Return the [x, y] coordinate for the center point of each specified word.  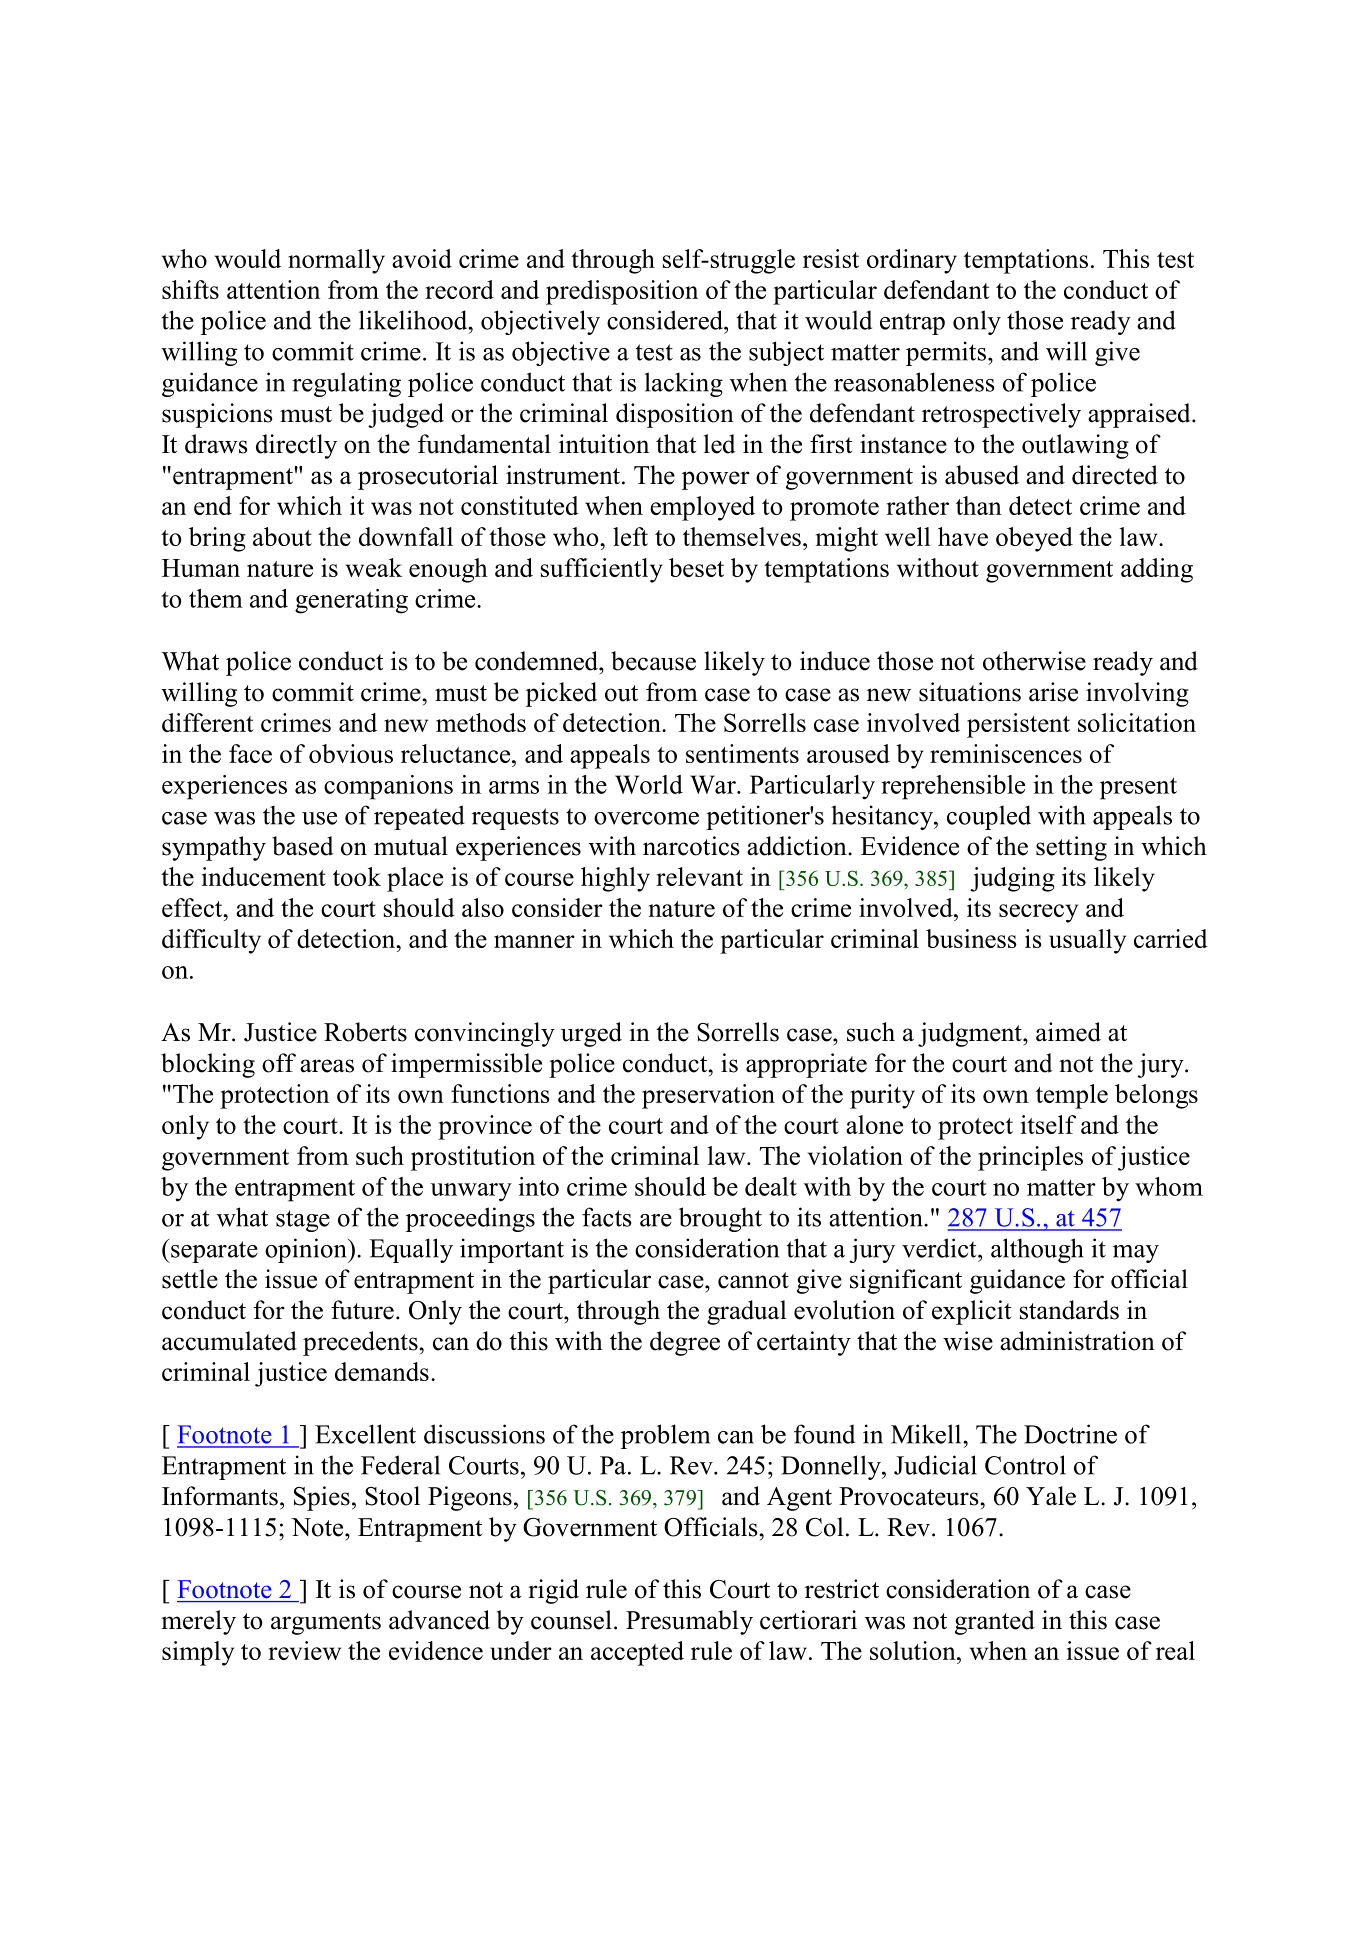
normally [336, 261]
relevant [699, 876]
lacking [684, 384]
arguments [326, 1624]
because [653, 661]
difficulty [211, 941]
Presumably [689, 1622]
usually [1087, 941]
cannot [753, 1280]
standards [1069, 1310]
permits [946, 353]
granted [995, 1622]
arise [1053, 692]
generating [351, 601]
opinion [307, 1250]
